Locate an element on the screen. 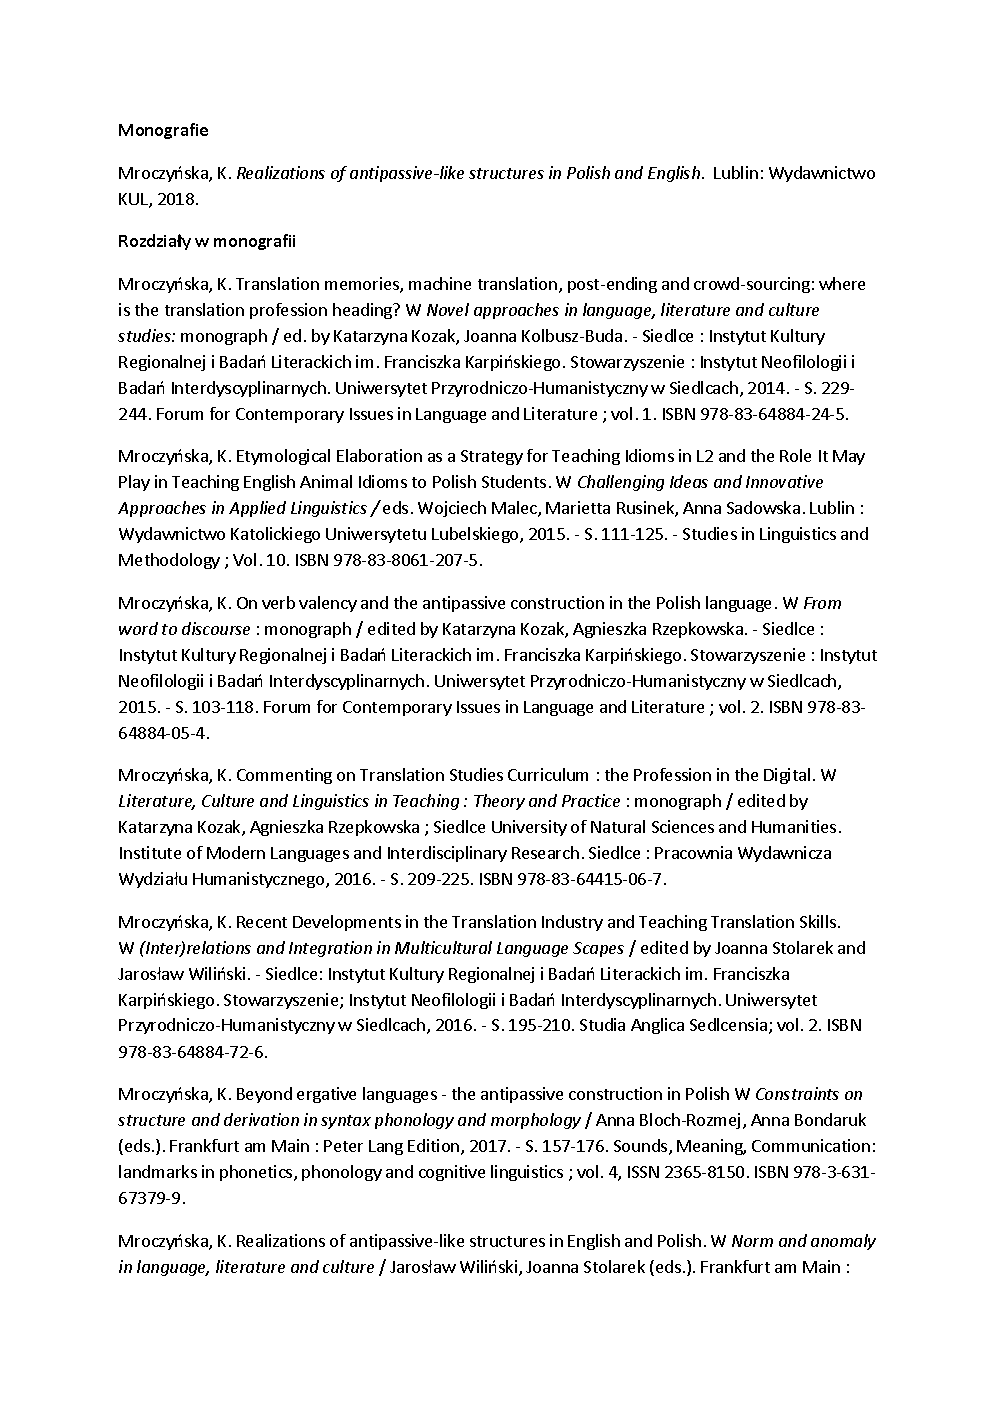 The height and width of the screenshot is (1414, 1000). Commenting is located at coordinates (284, 776).
